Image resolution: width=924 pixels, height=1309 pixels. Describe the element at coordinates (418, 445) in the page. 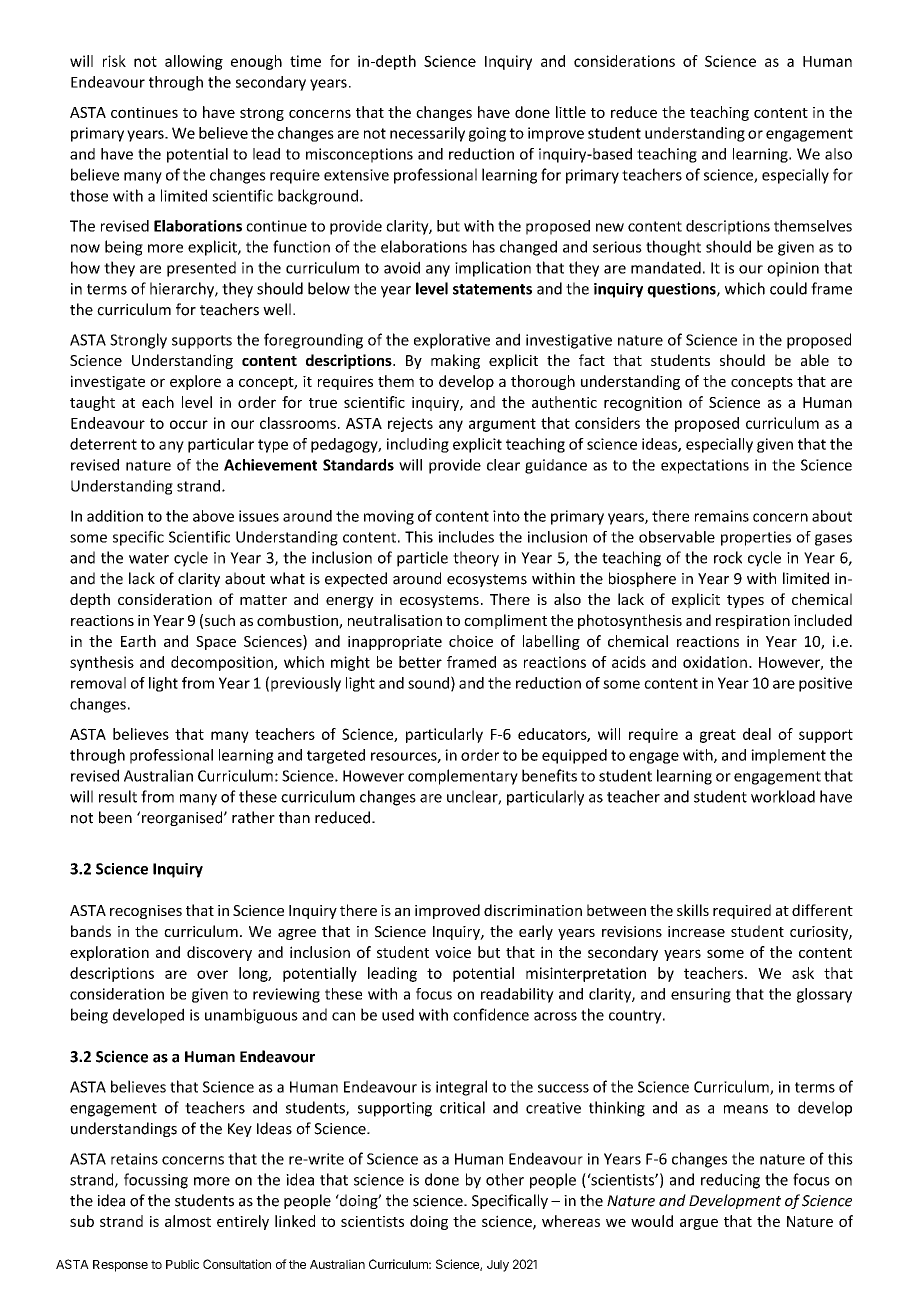

I see `including` at that location.
